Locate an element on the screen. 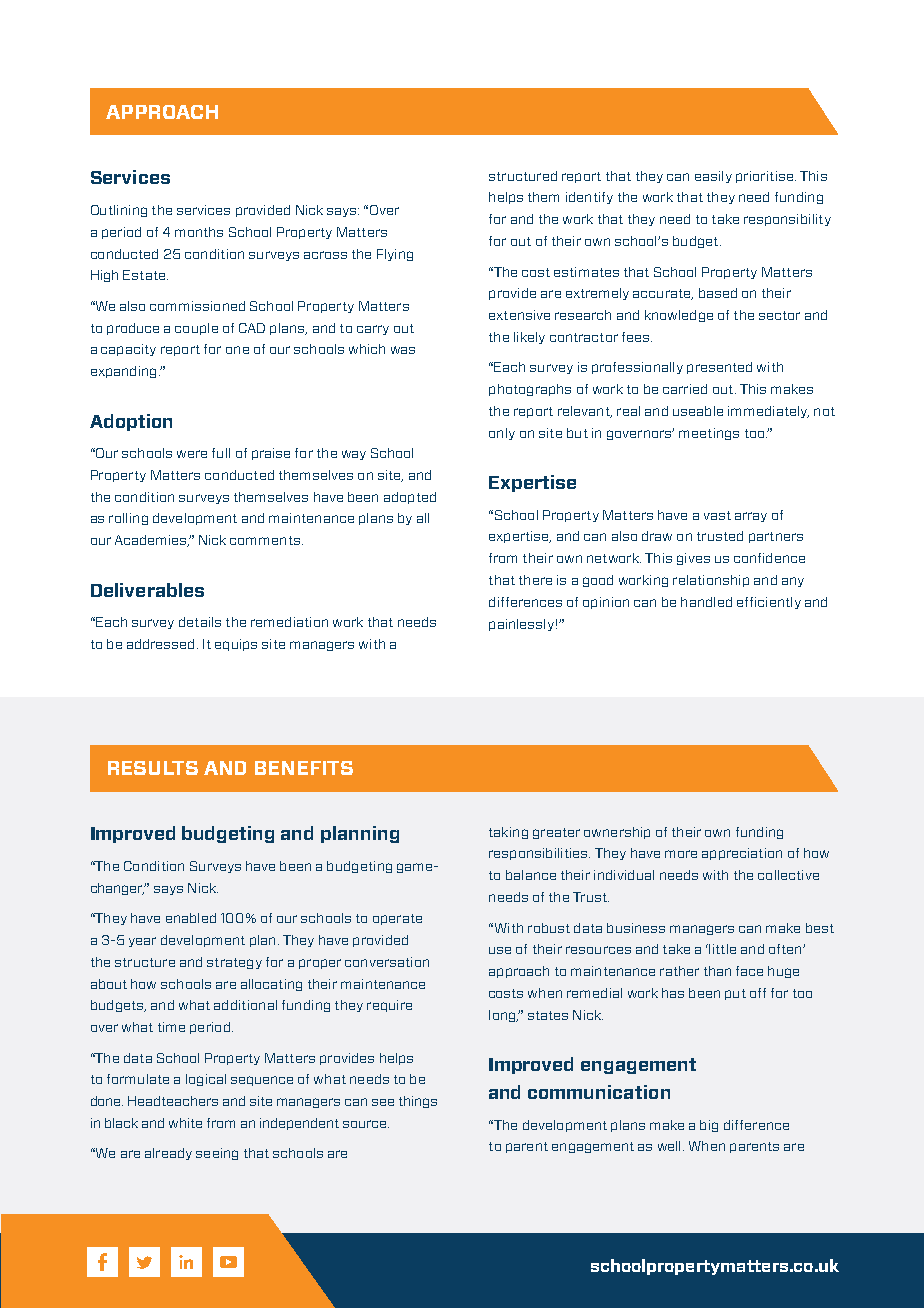 This screenshot has width=924, height=1308. collective is located at coordinates (788, 875).
